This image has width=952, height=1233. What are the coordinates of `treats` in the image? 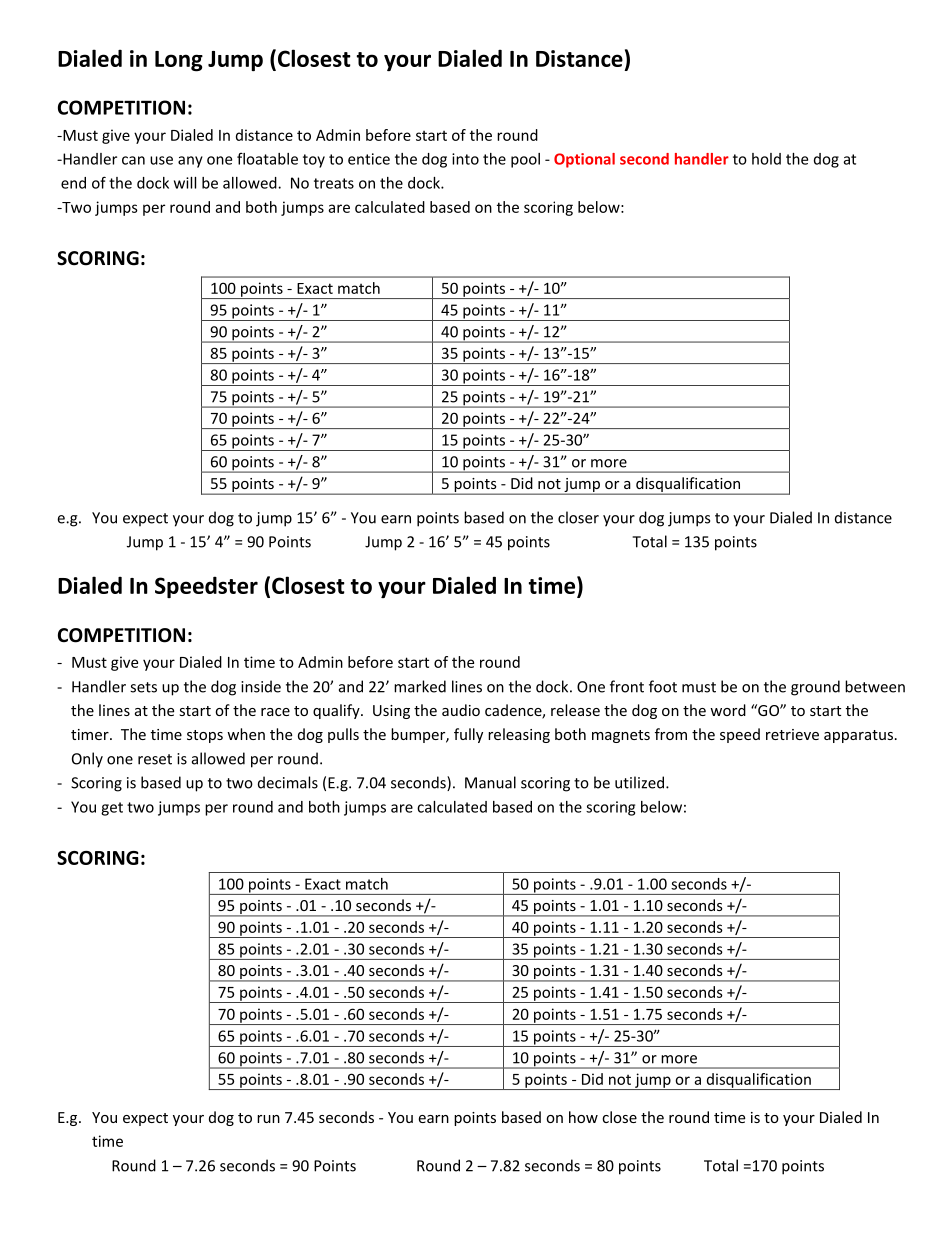 It's located at (334, 183).
